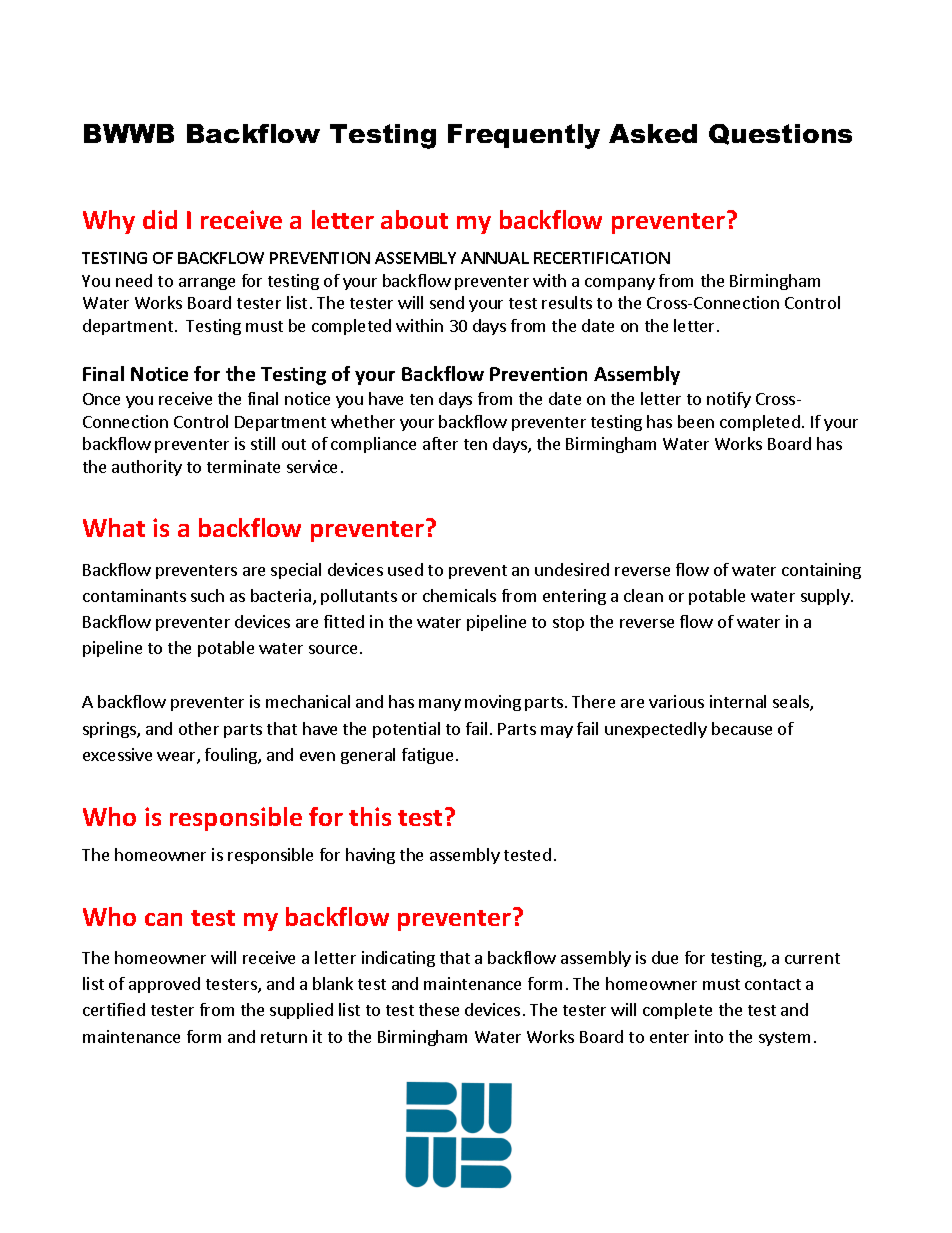 This screenshot has height=1233, width=952. Describe the element at coordinates (742, 728) in the screenshot. I see `because` at that location.
